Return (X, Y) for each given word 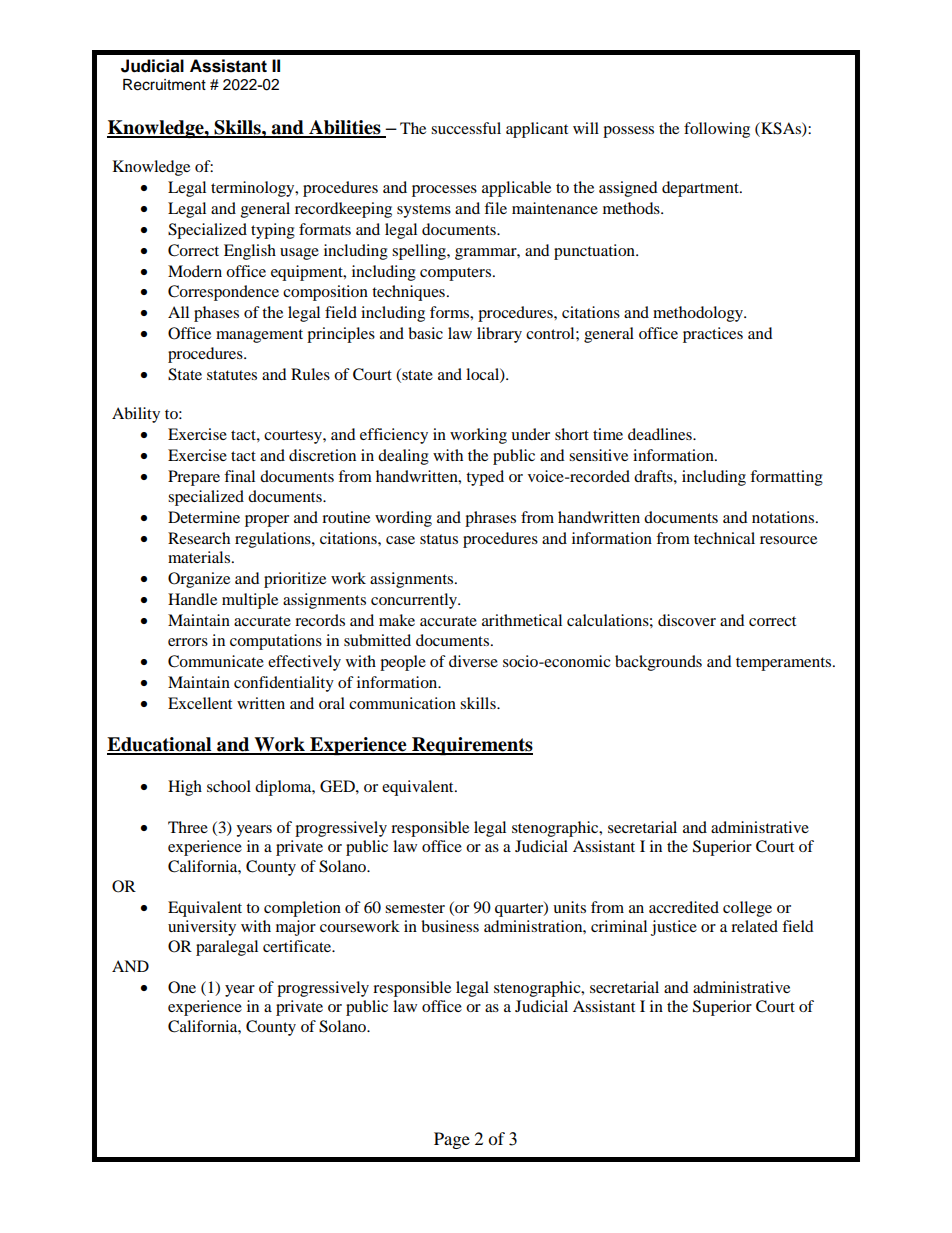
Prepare (194, 478)
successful (466, 128)
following (717, 130)
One (182, 987)
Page (452, 1140)
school (229, 786)
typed (485, 478)
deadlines (661, 434)
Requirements (471, 746)
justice (674, 928)
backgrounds (658, 663)
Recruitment (164, 85)
